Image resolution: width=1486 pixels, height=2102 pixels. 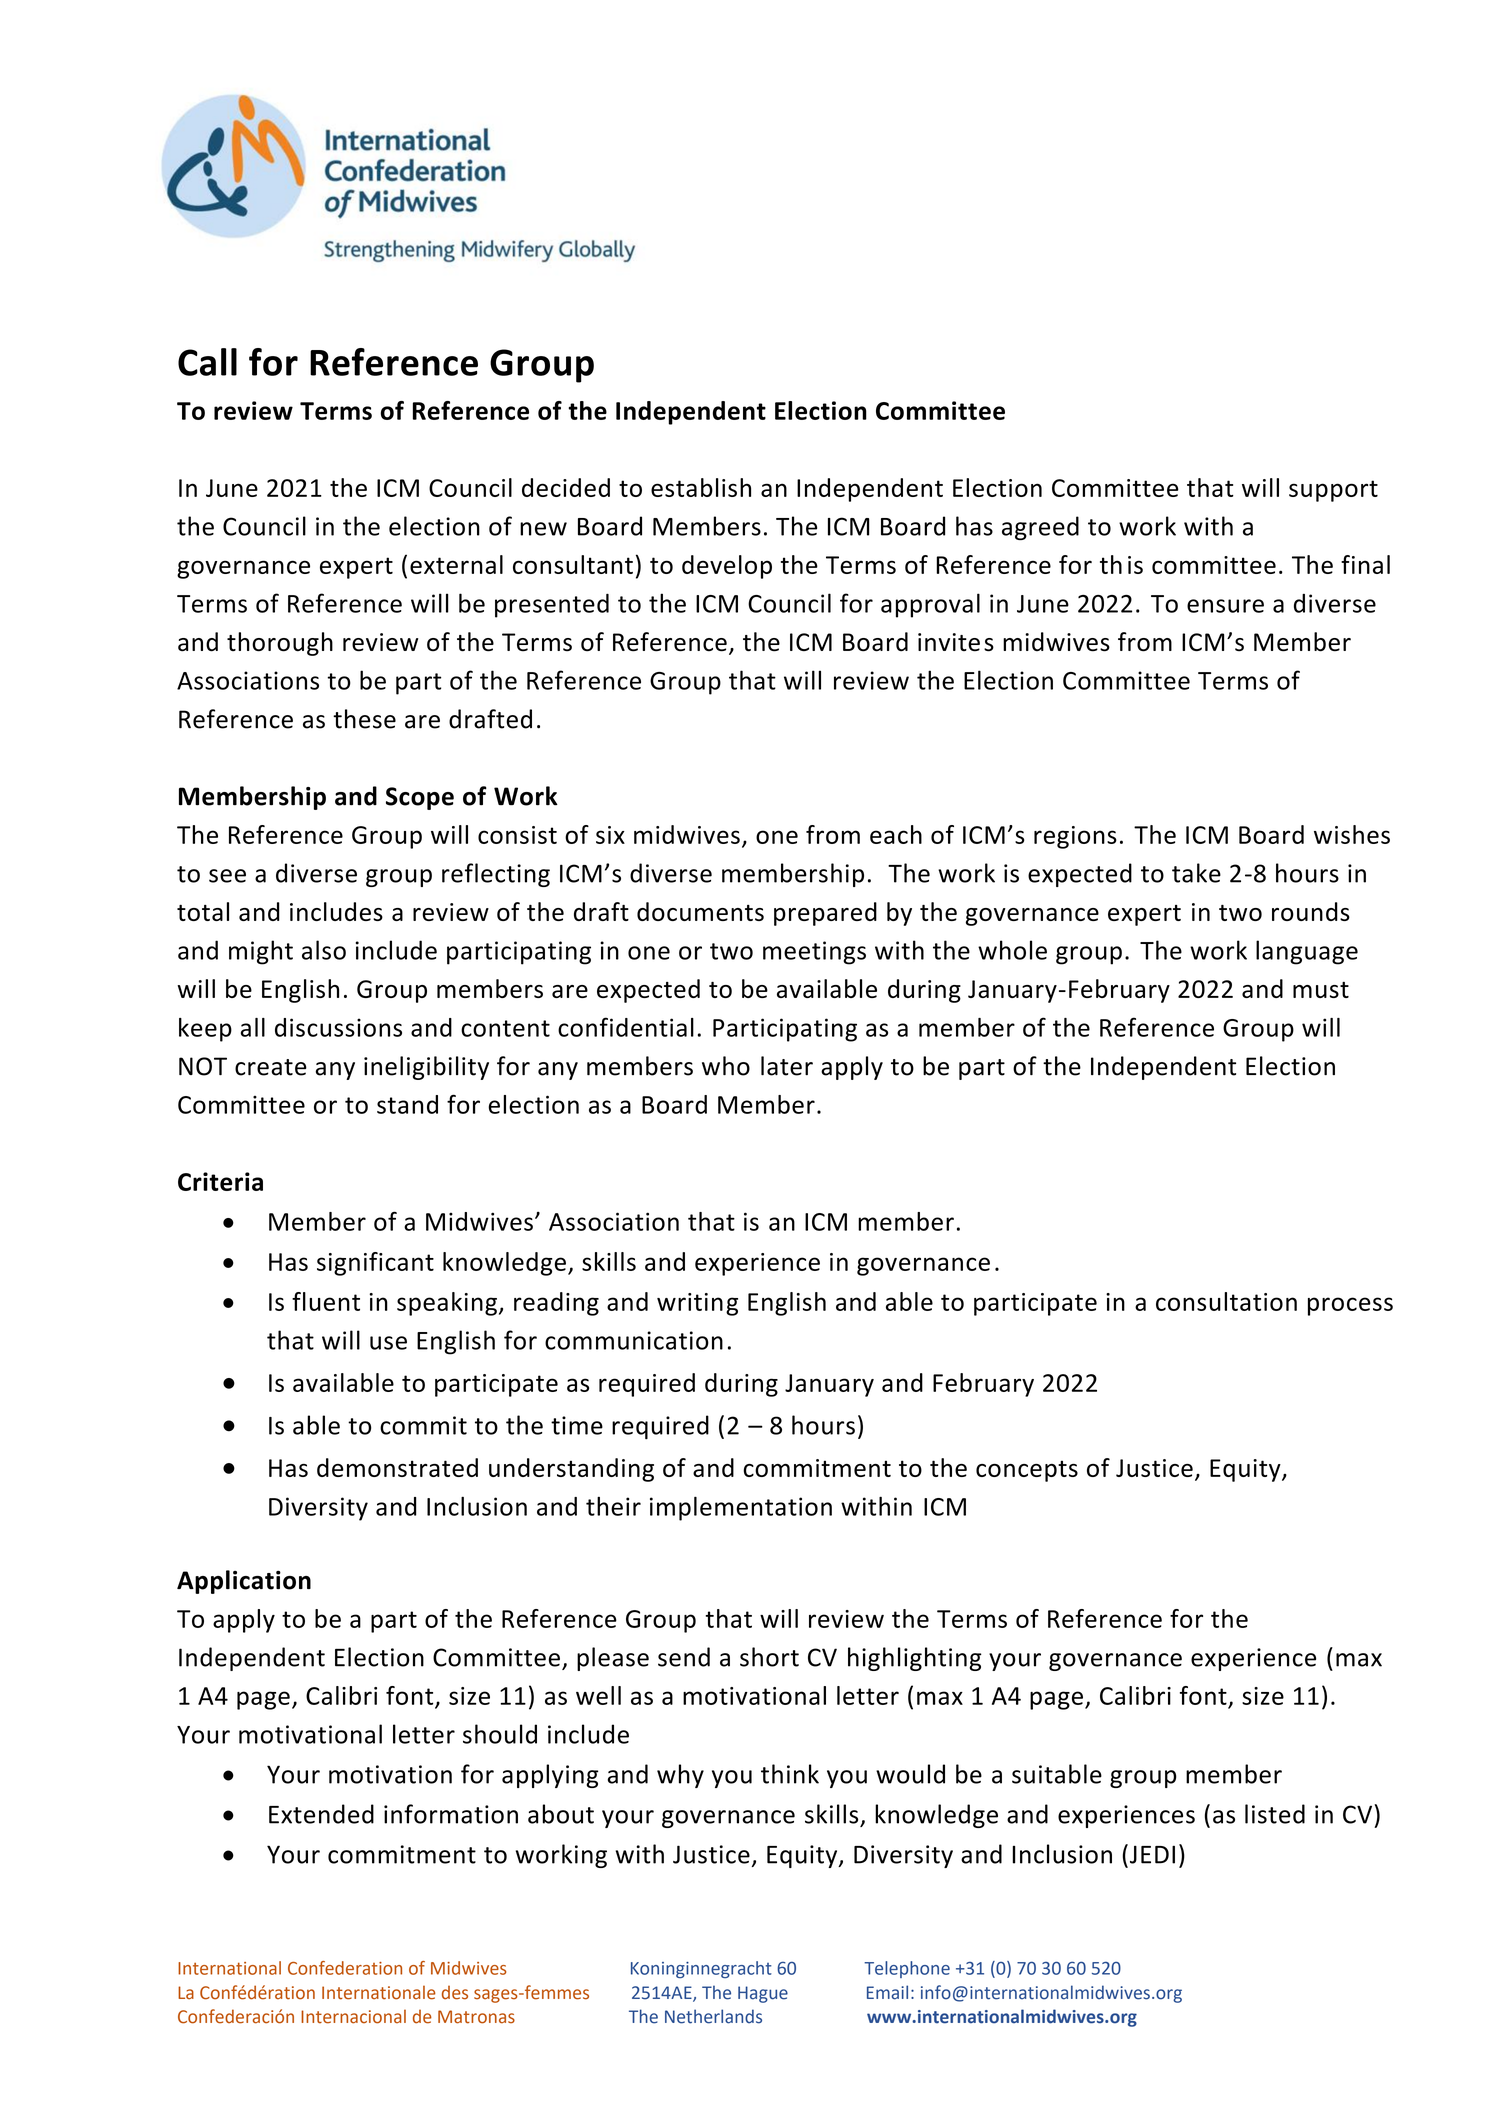 I want to click on concepts, so click(x=1027, y=1471).
